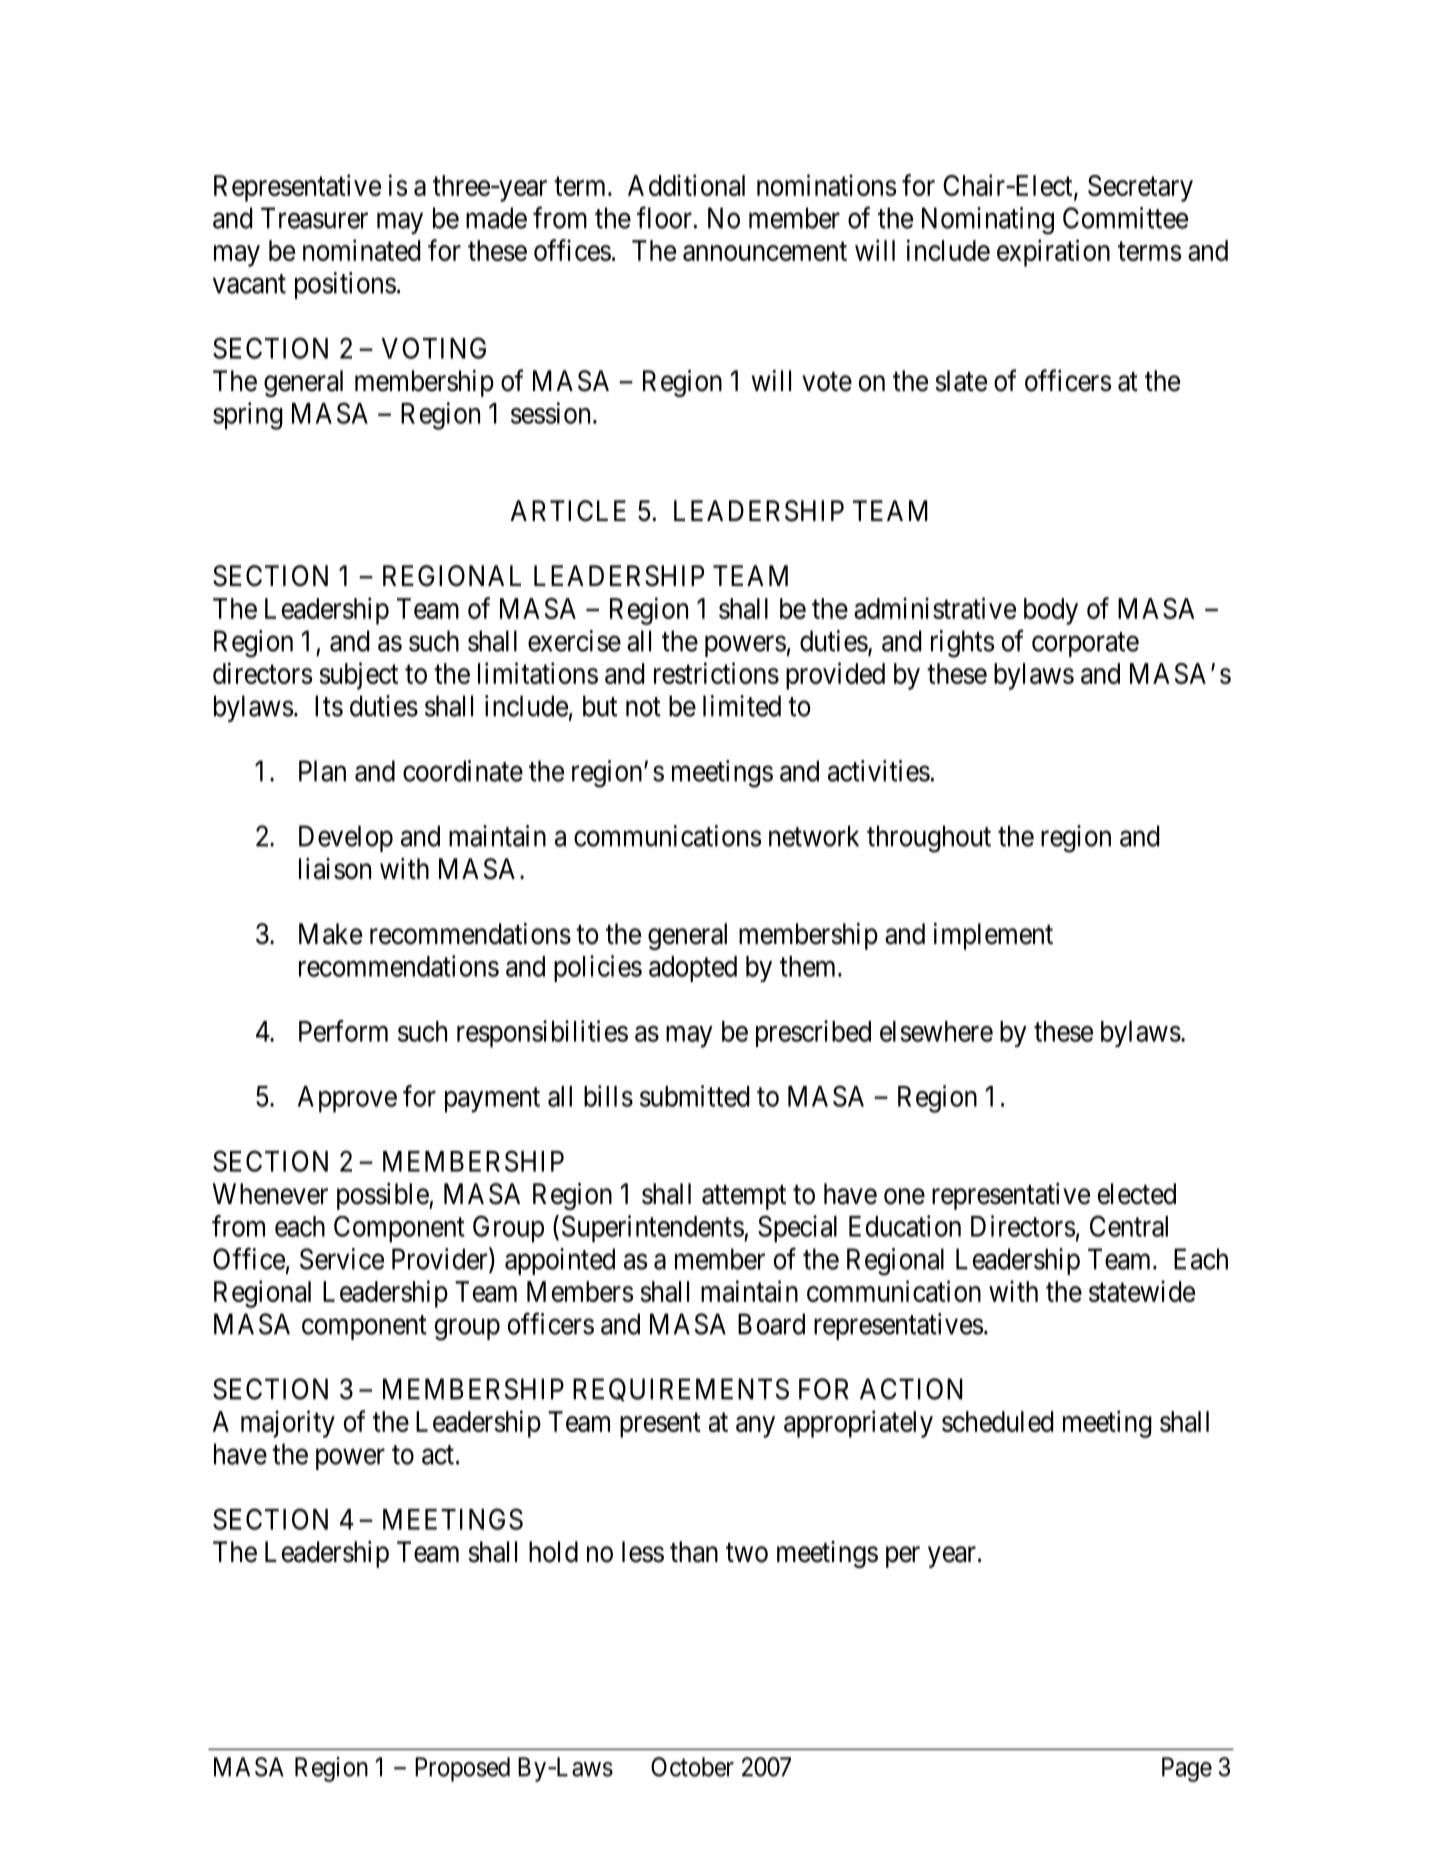  I want to click on expiration, so click(1053, 253).
